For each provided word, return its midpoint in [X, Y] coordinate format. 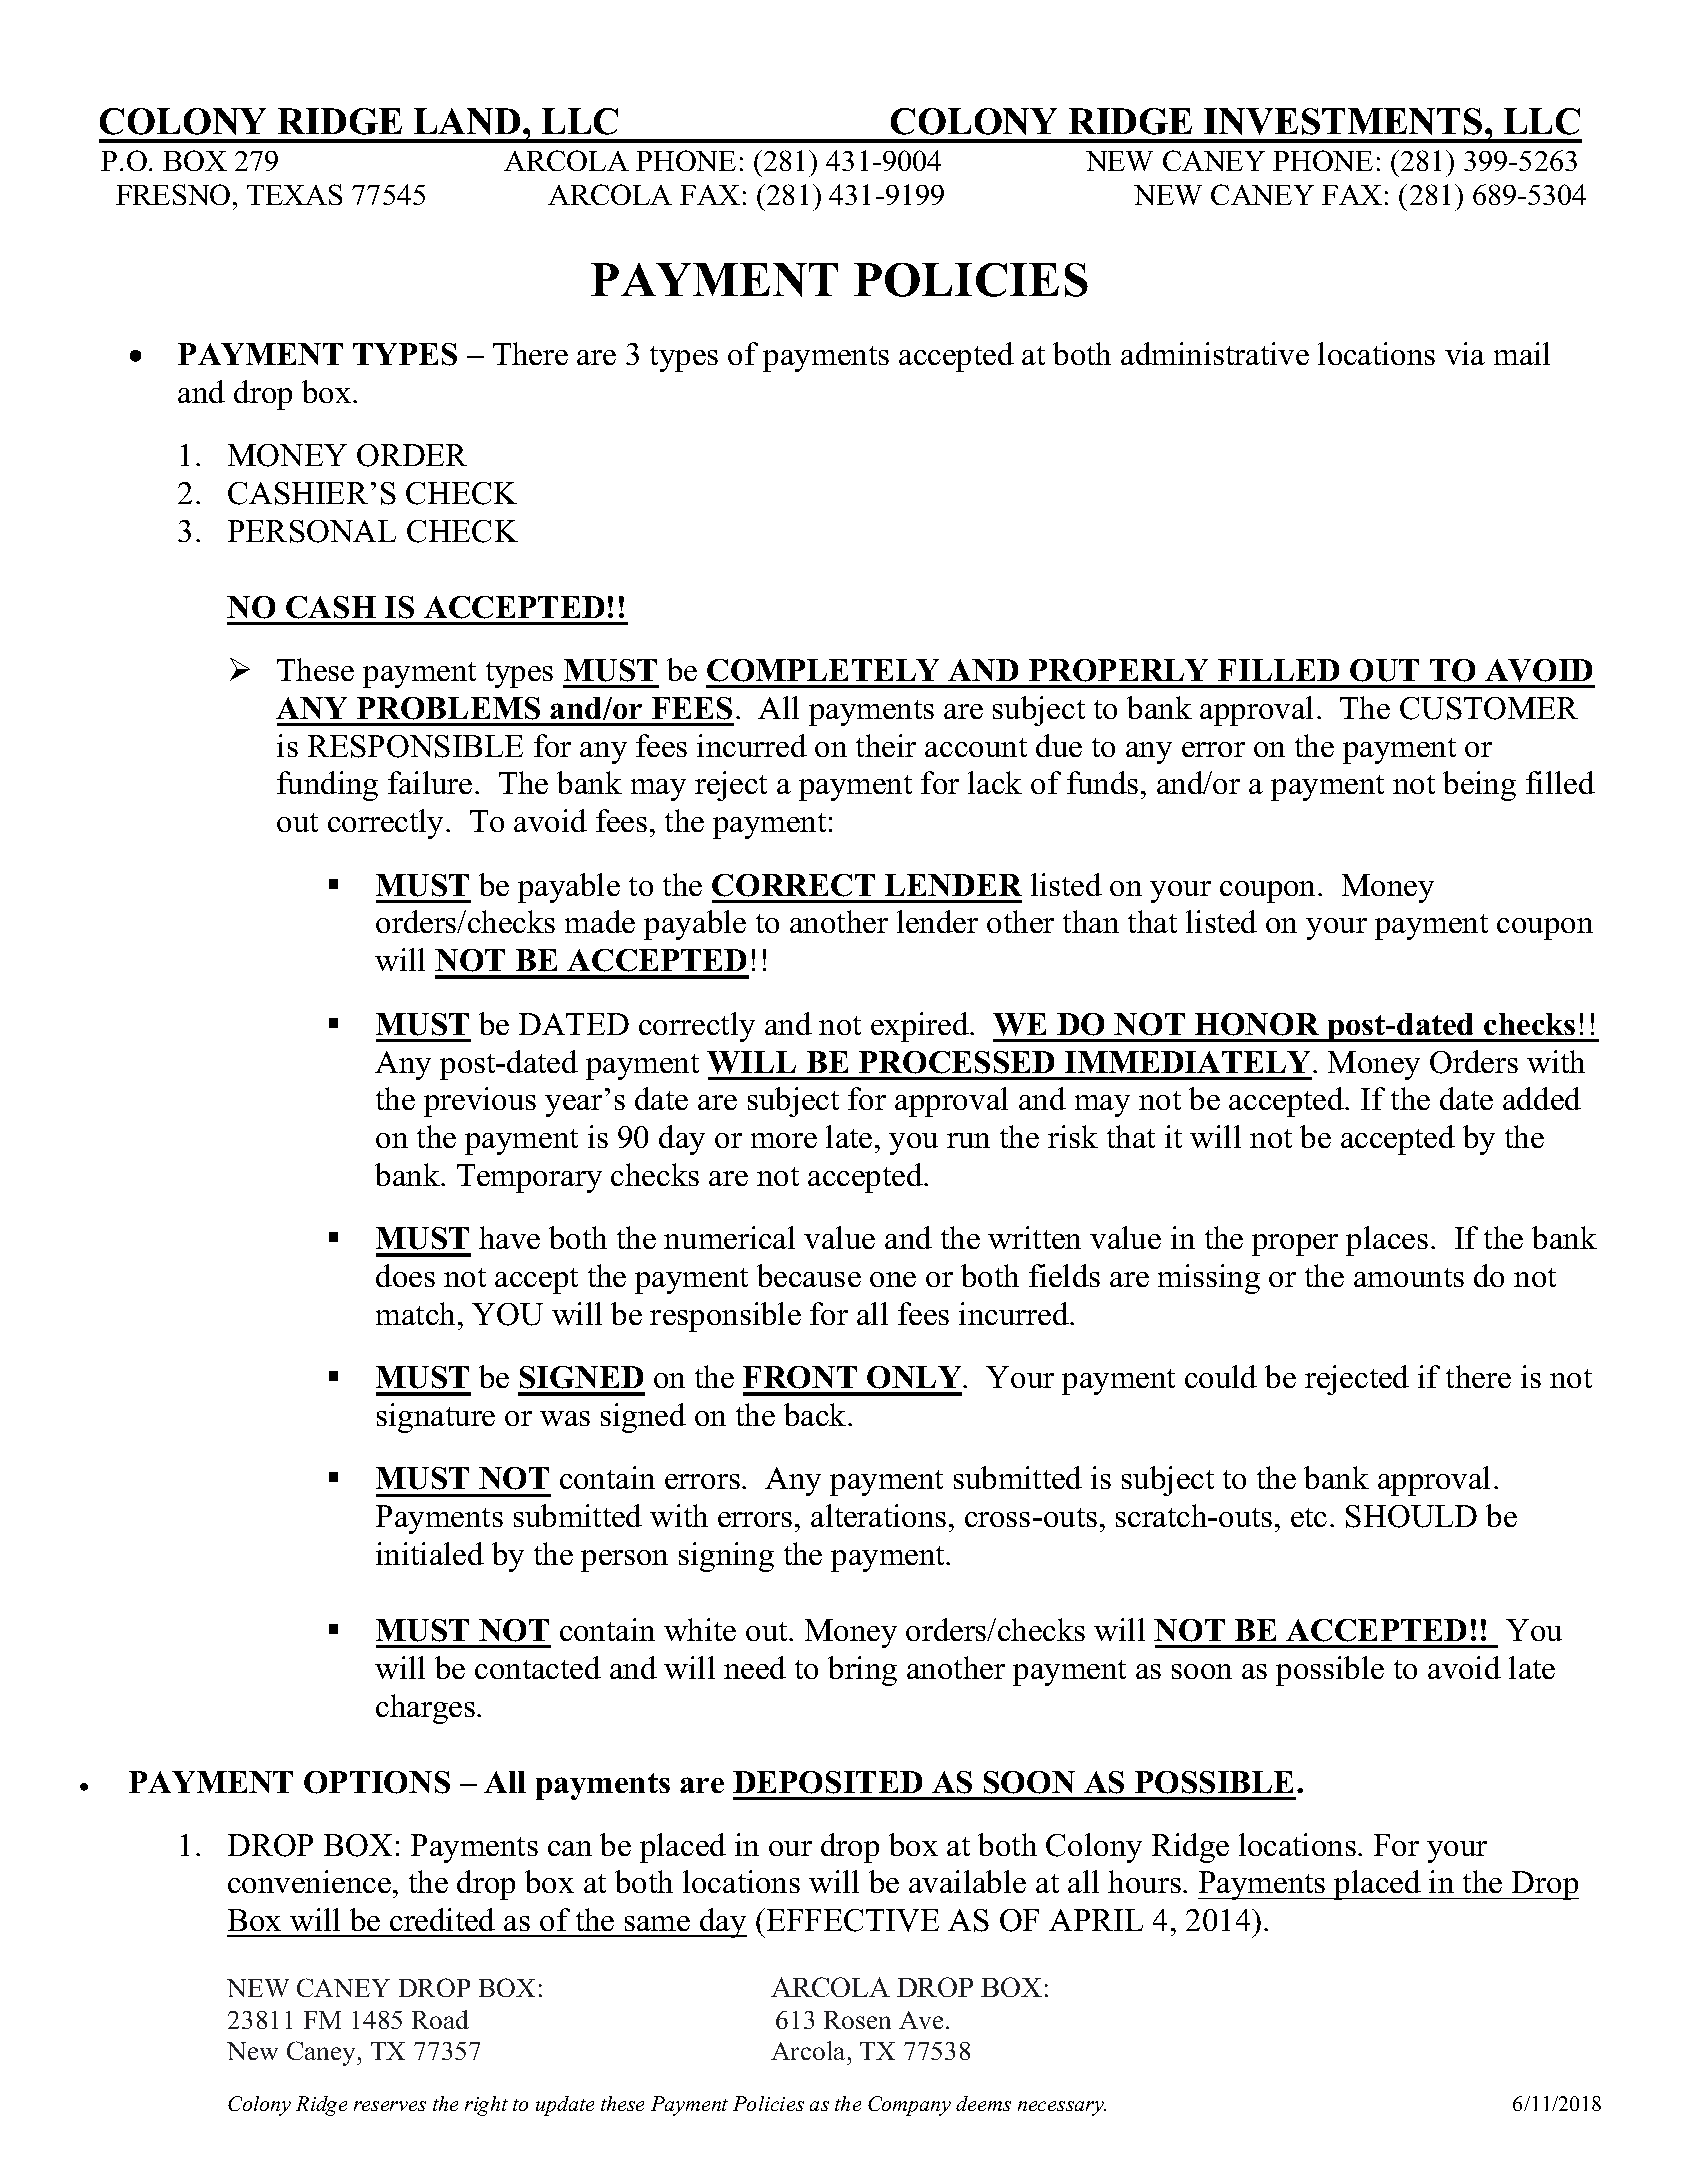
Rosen [857, 2020]
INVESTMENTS [1343, 121]
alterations [878, 1515]
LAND [467, 121]
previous [480, 1102]
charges [425, 1709]
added [1542, 1098]
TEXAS [294, 194]
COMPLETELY [823, 670]
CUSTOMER [1489, 708]
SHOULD [1411, 1516]
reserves [390, 2106]
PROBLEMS [448, 708]
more [784, 1140]
